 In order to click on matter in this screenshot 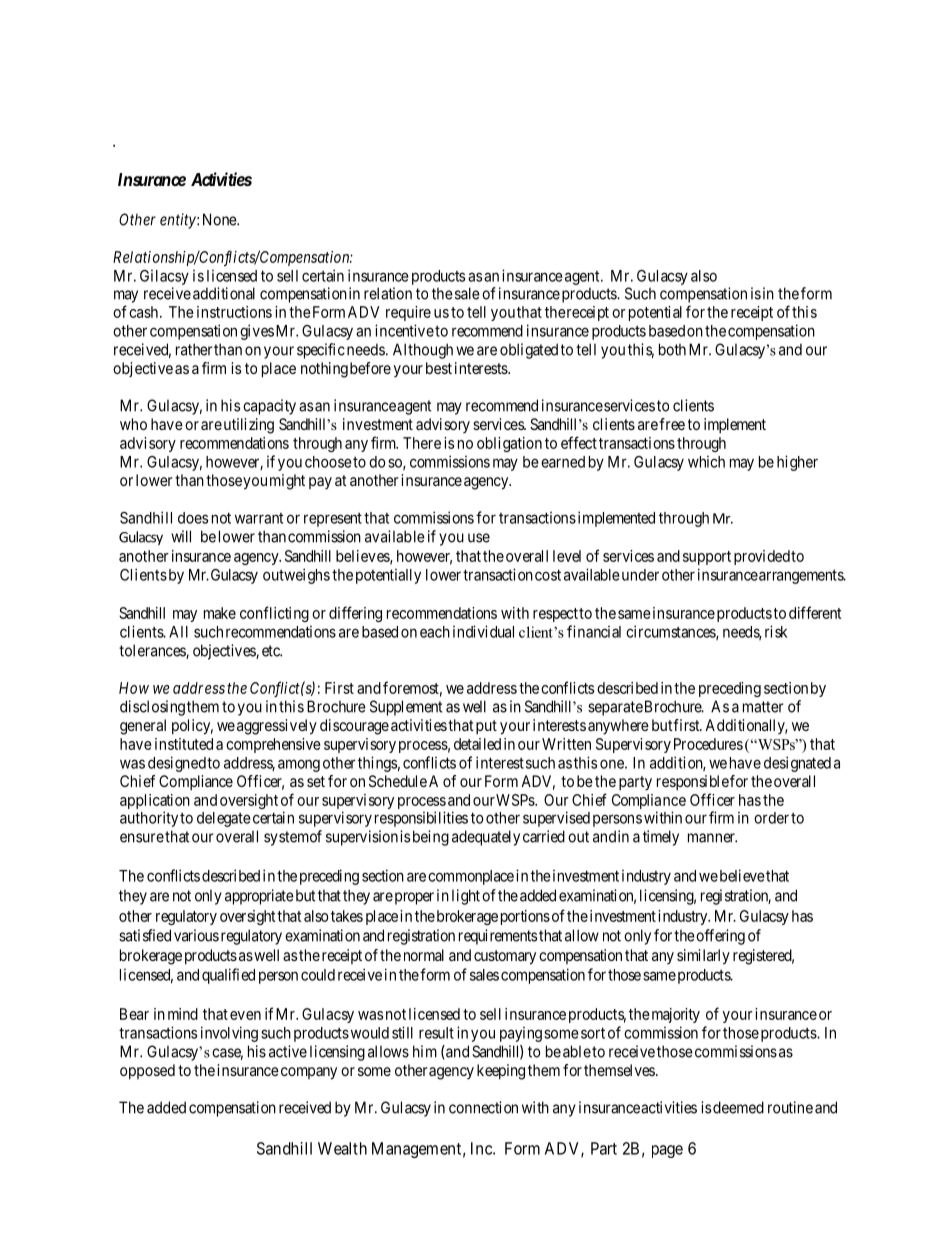, I will do `click(763, 707)`.
